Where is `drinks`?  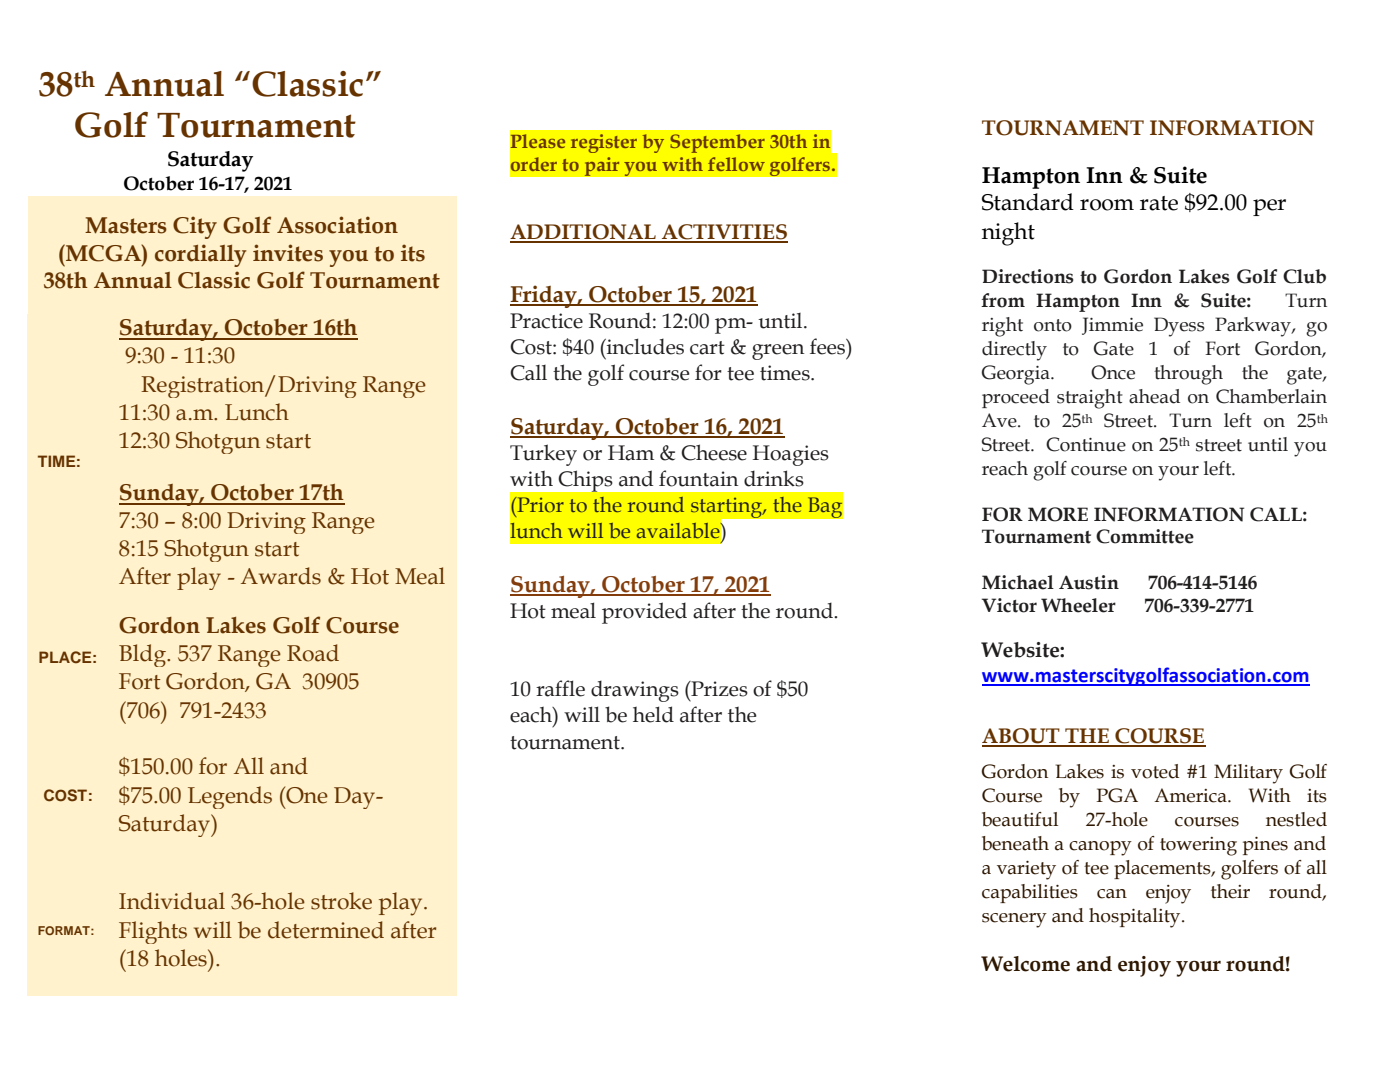 drinks is located at coordinates (774, 478).
